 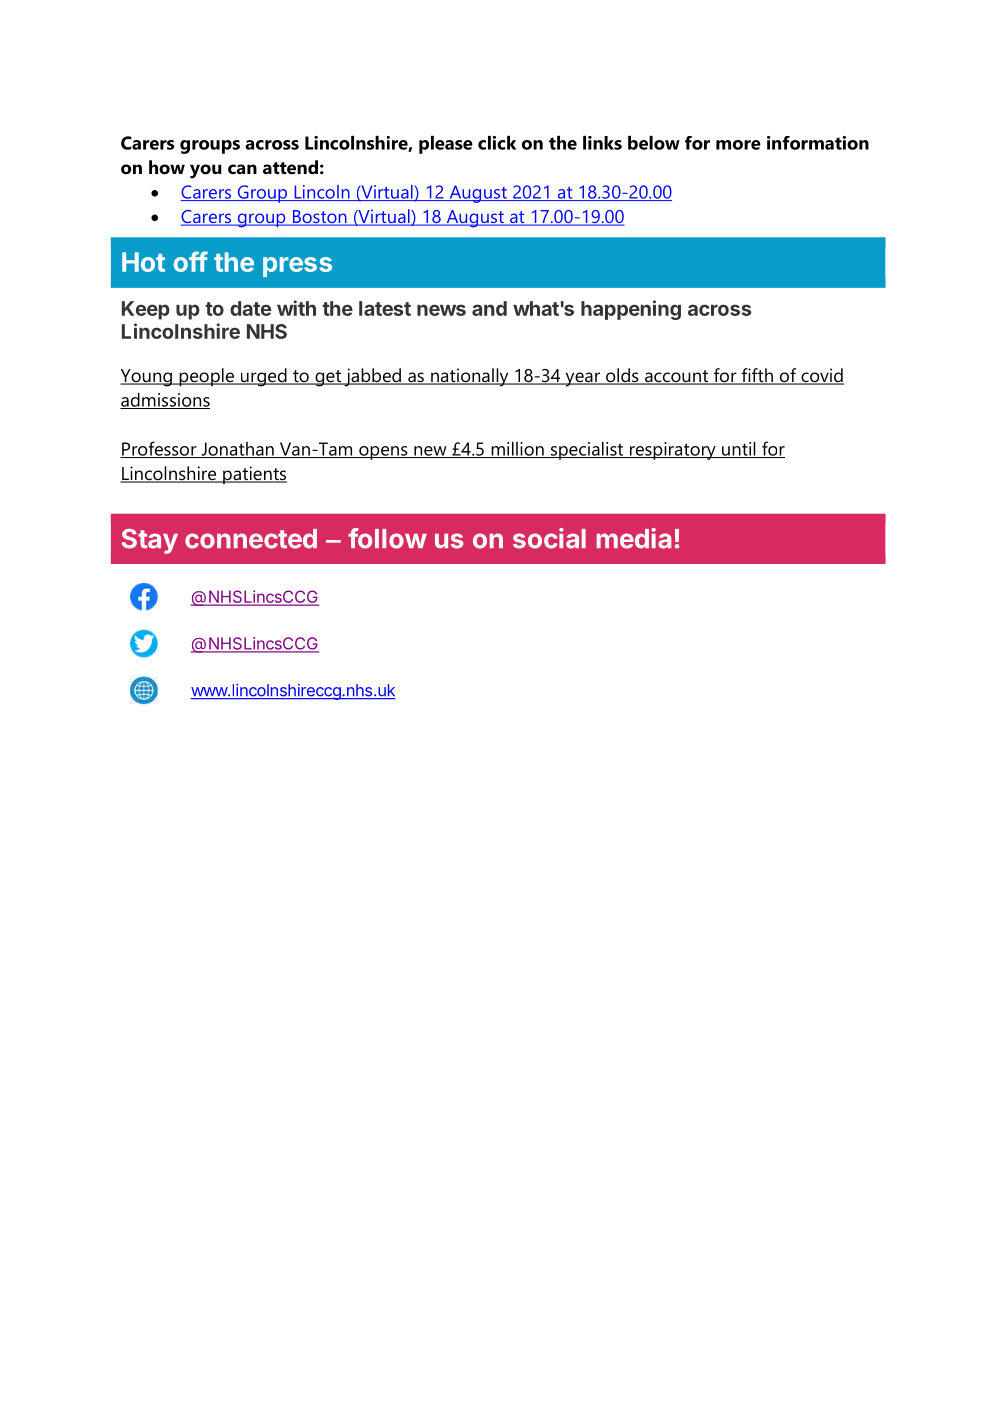 I want to click on can, so click(x=242, y=169).
